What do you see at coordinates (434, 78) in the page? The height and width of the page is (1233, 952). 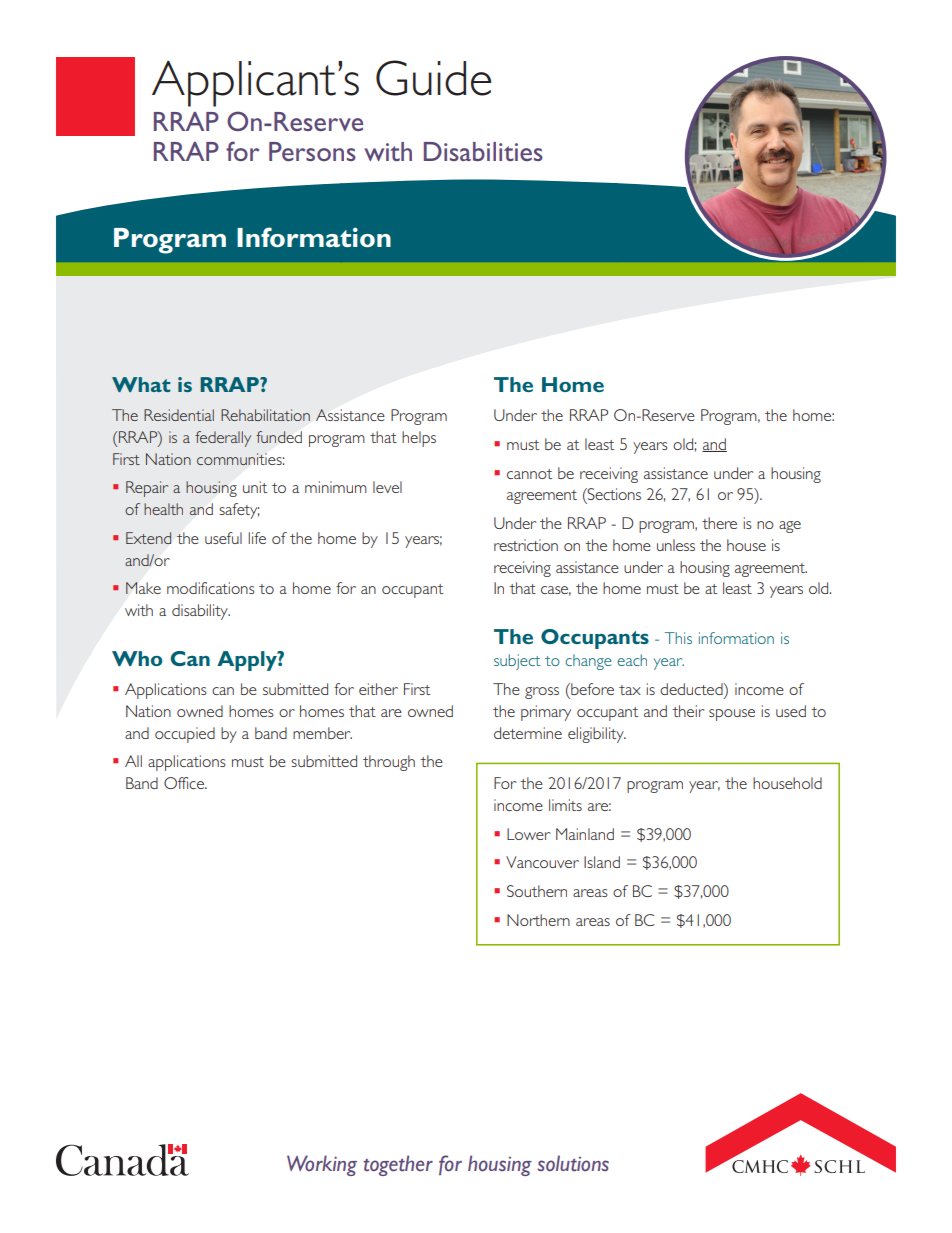 I see `Guide` at bounding box center [434, 78].
